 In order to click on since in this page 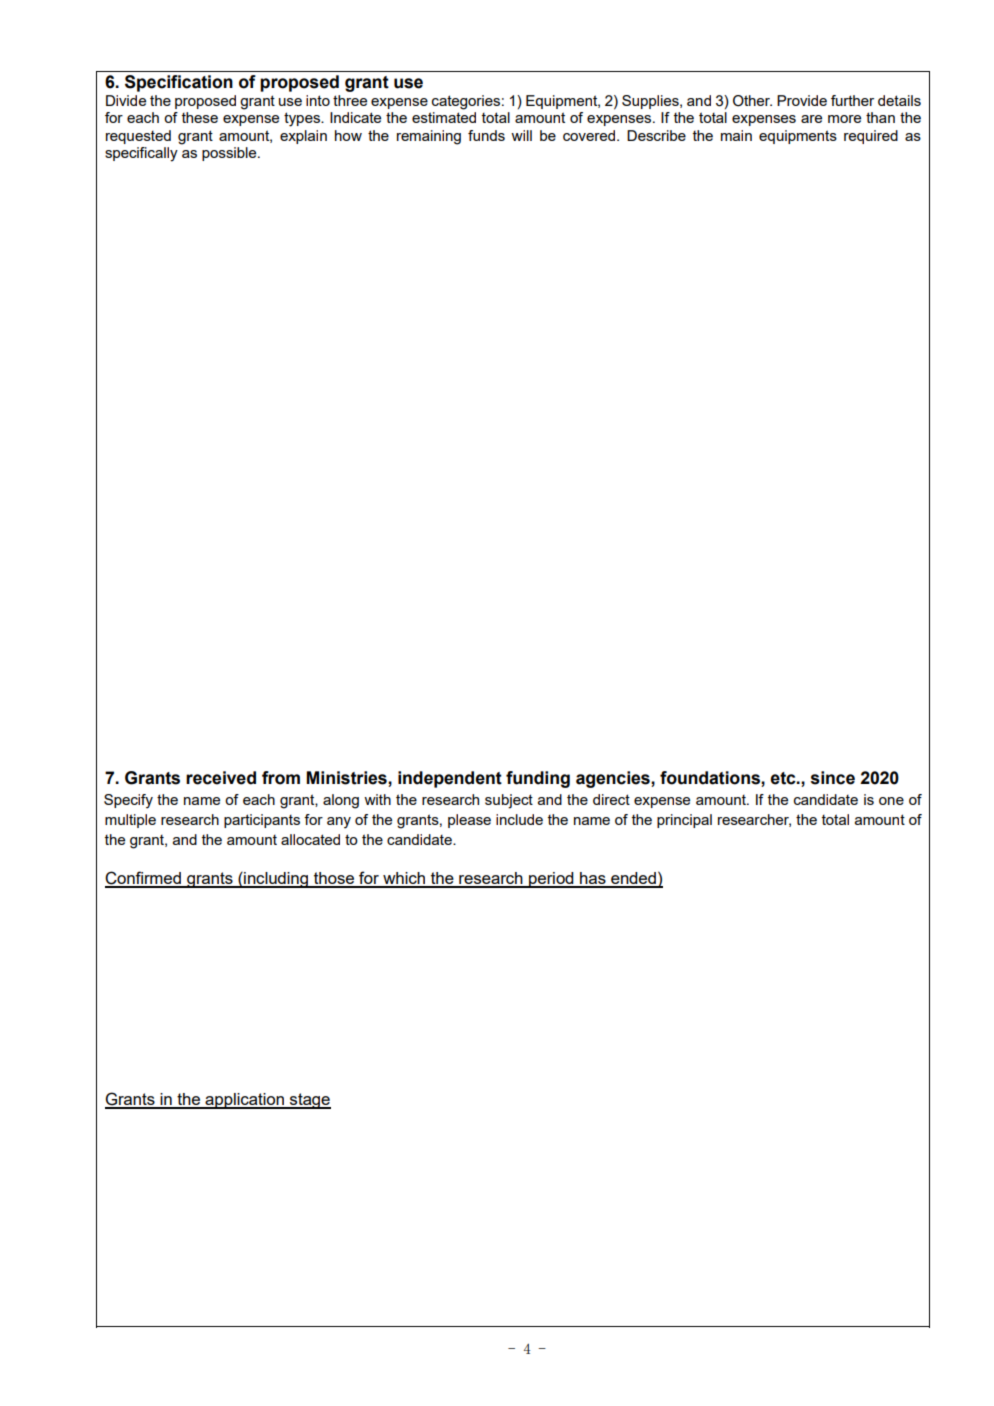, I will do `click(833, 778)`.
